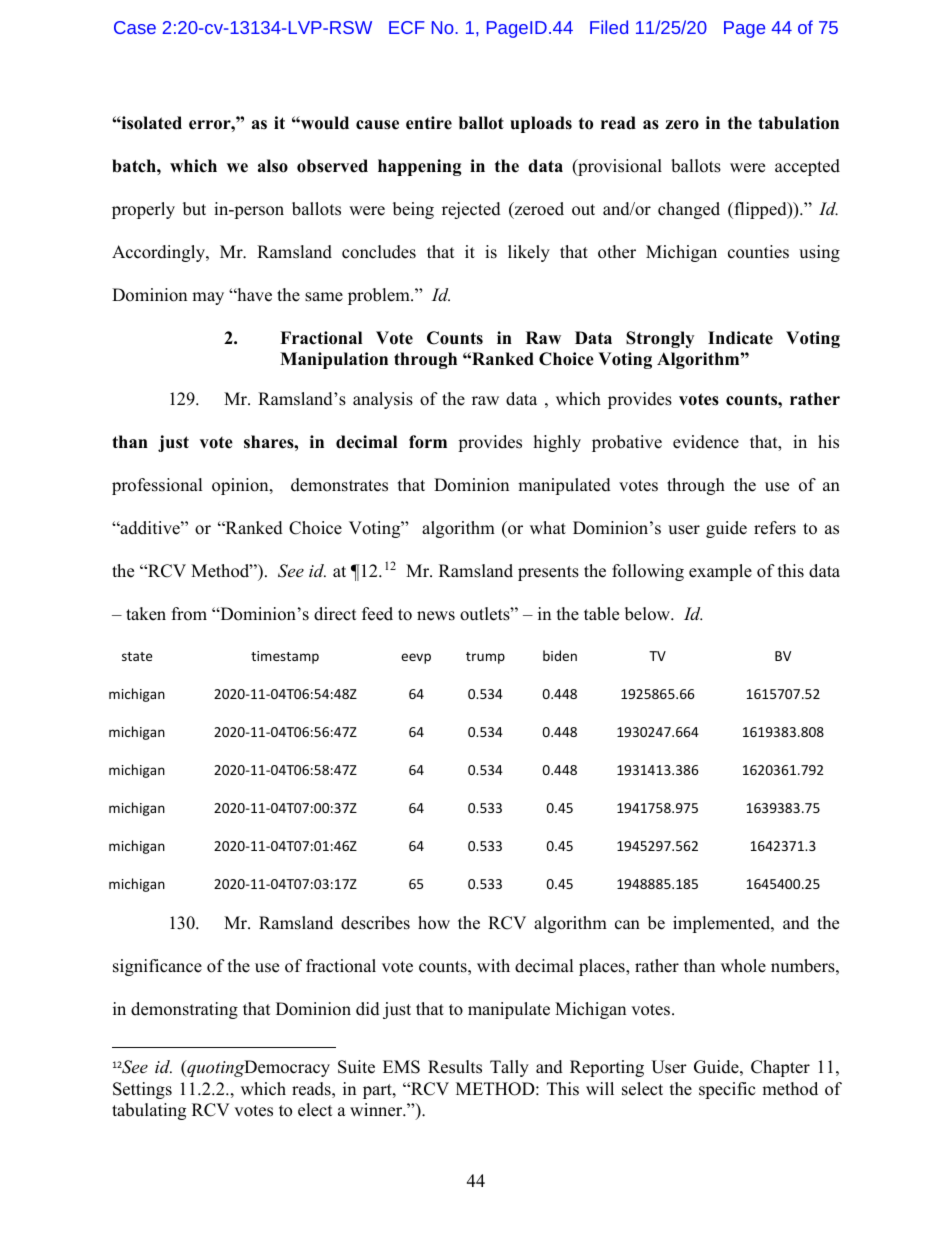 The height and width of the screenshot is (1233, 952). I want to click on ECF, so click(407, 27).
